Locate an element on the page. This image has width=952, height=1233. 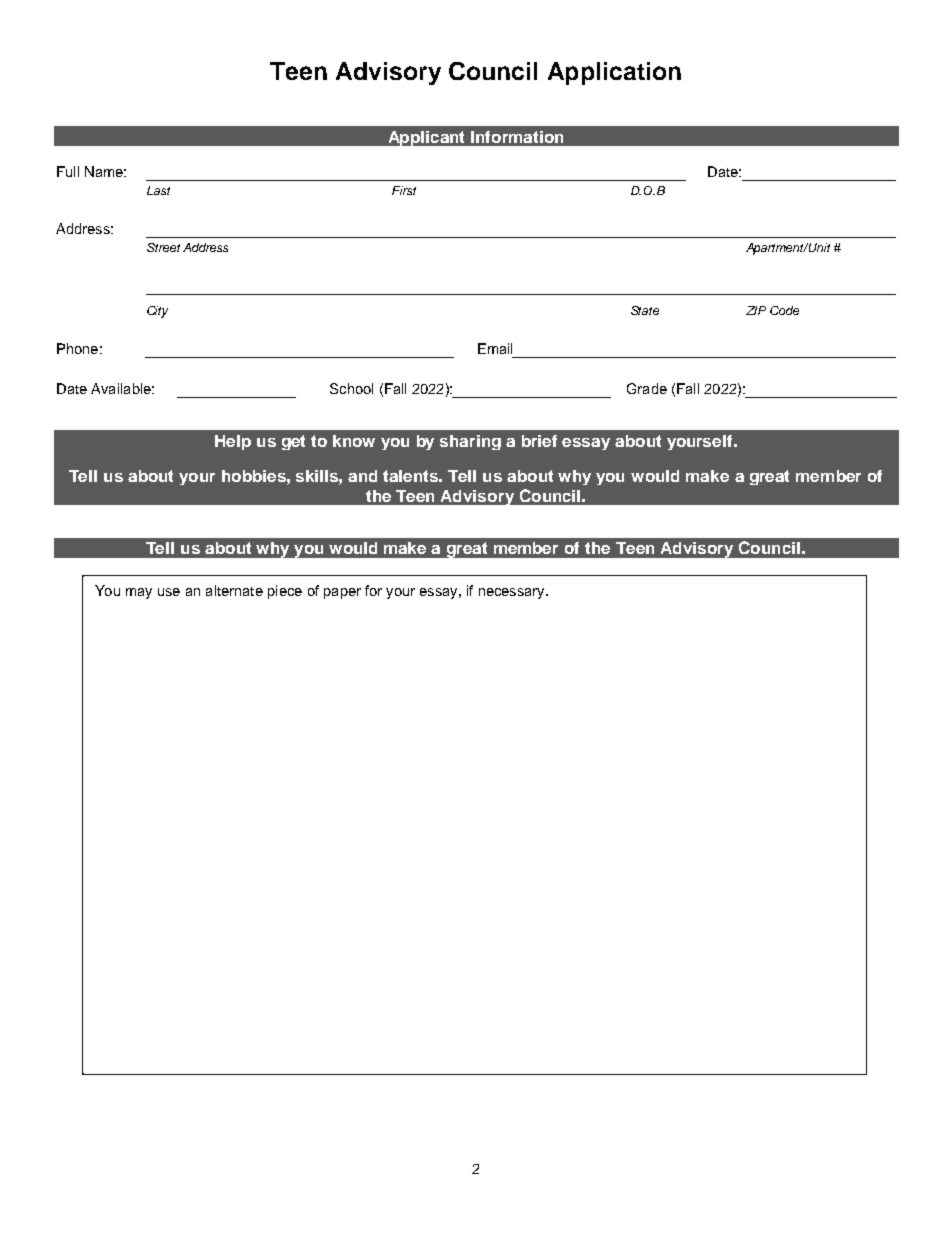
Email is located at coordinates (495, 348).
